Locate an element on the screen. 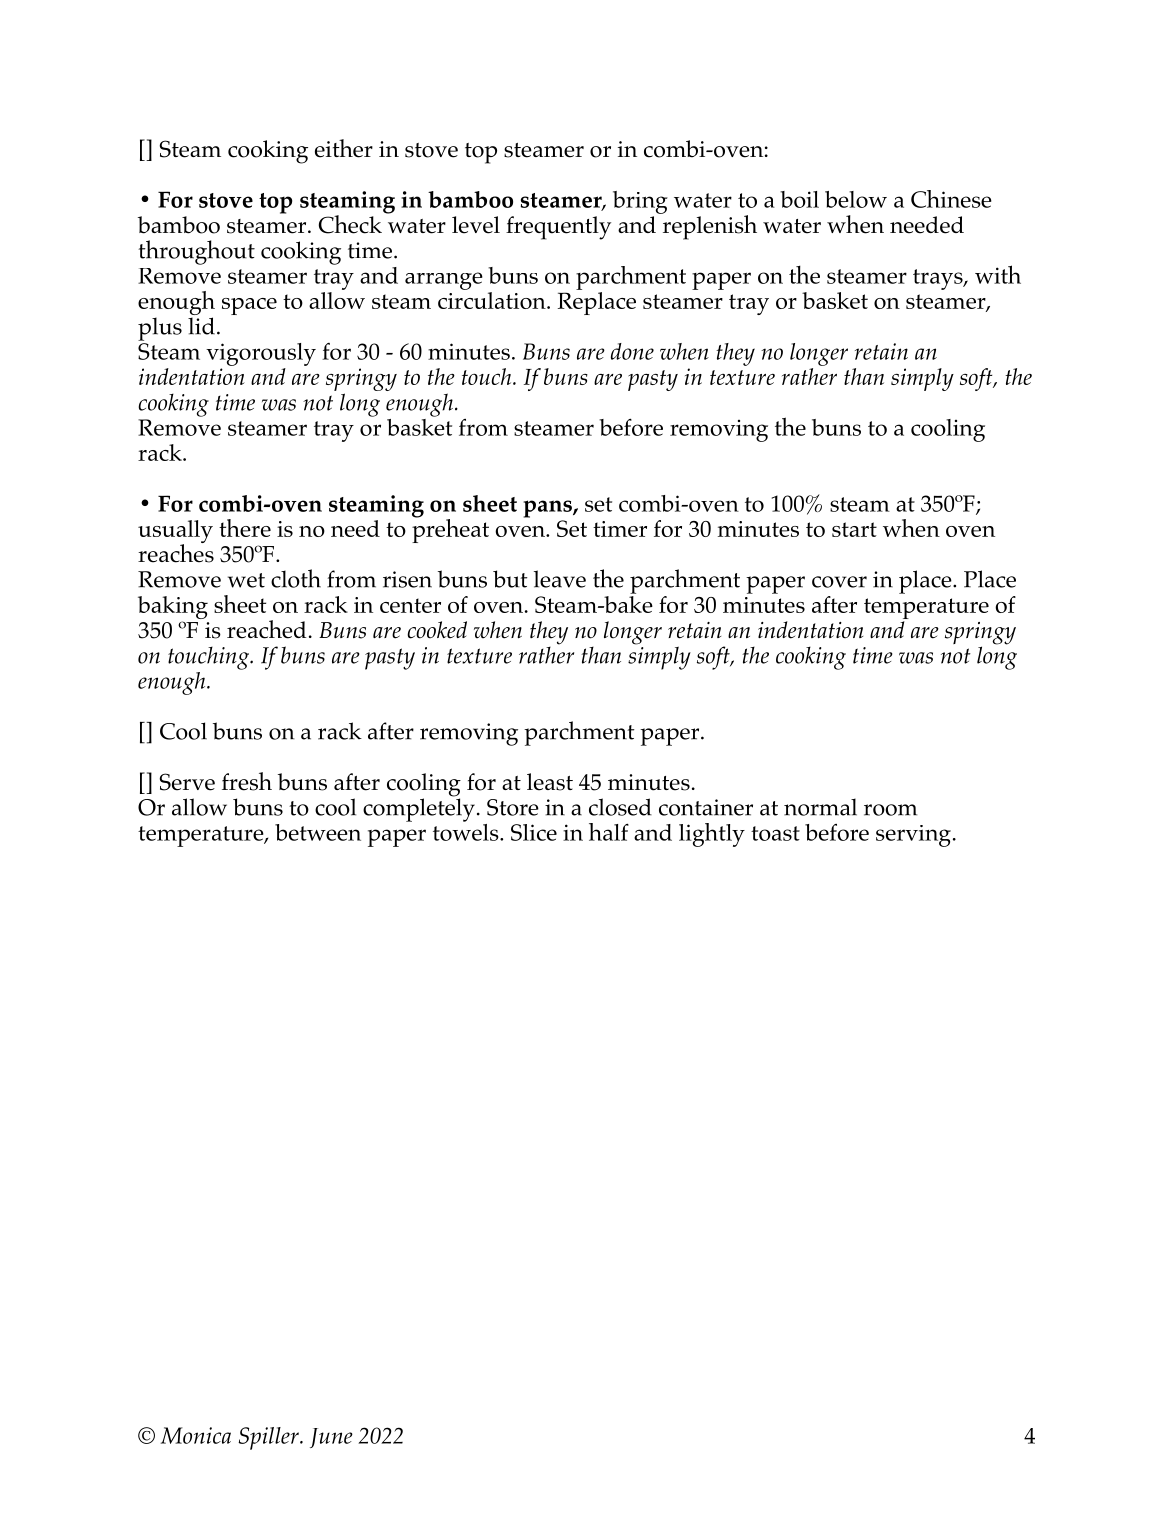 The width and height of the screenshot is (1174, 1519). below is located at coordinates (856, 199).
